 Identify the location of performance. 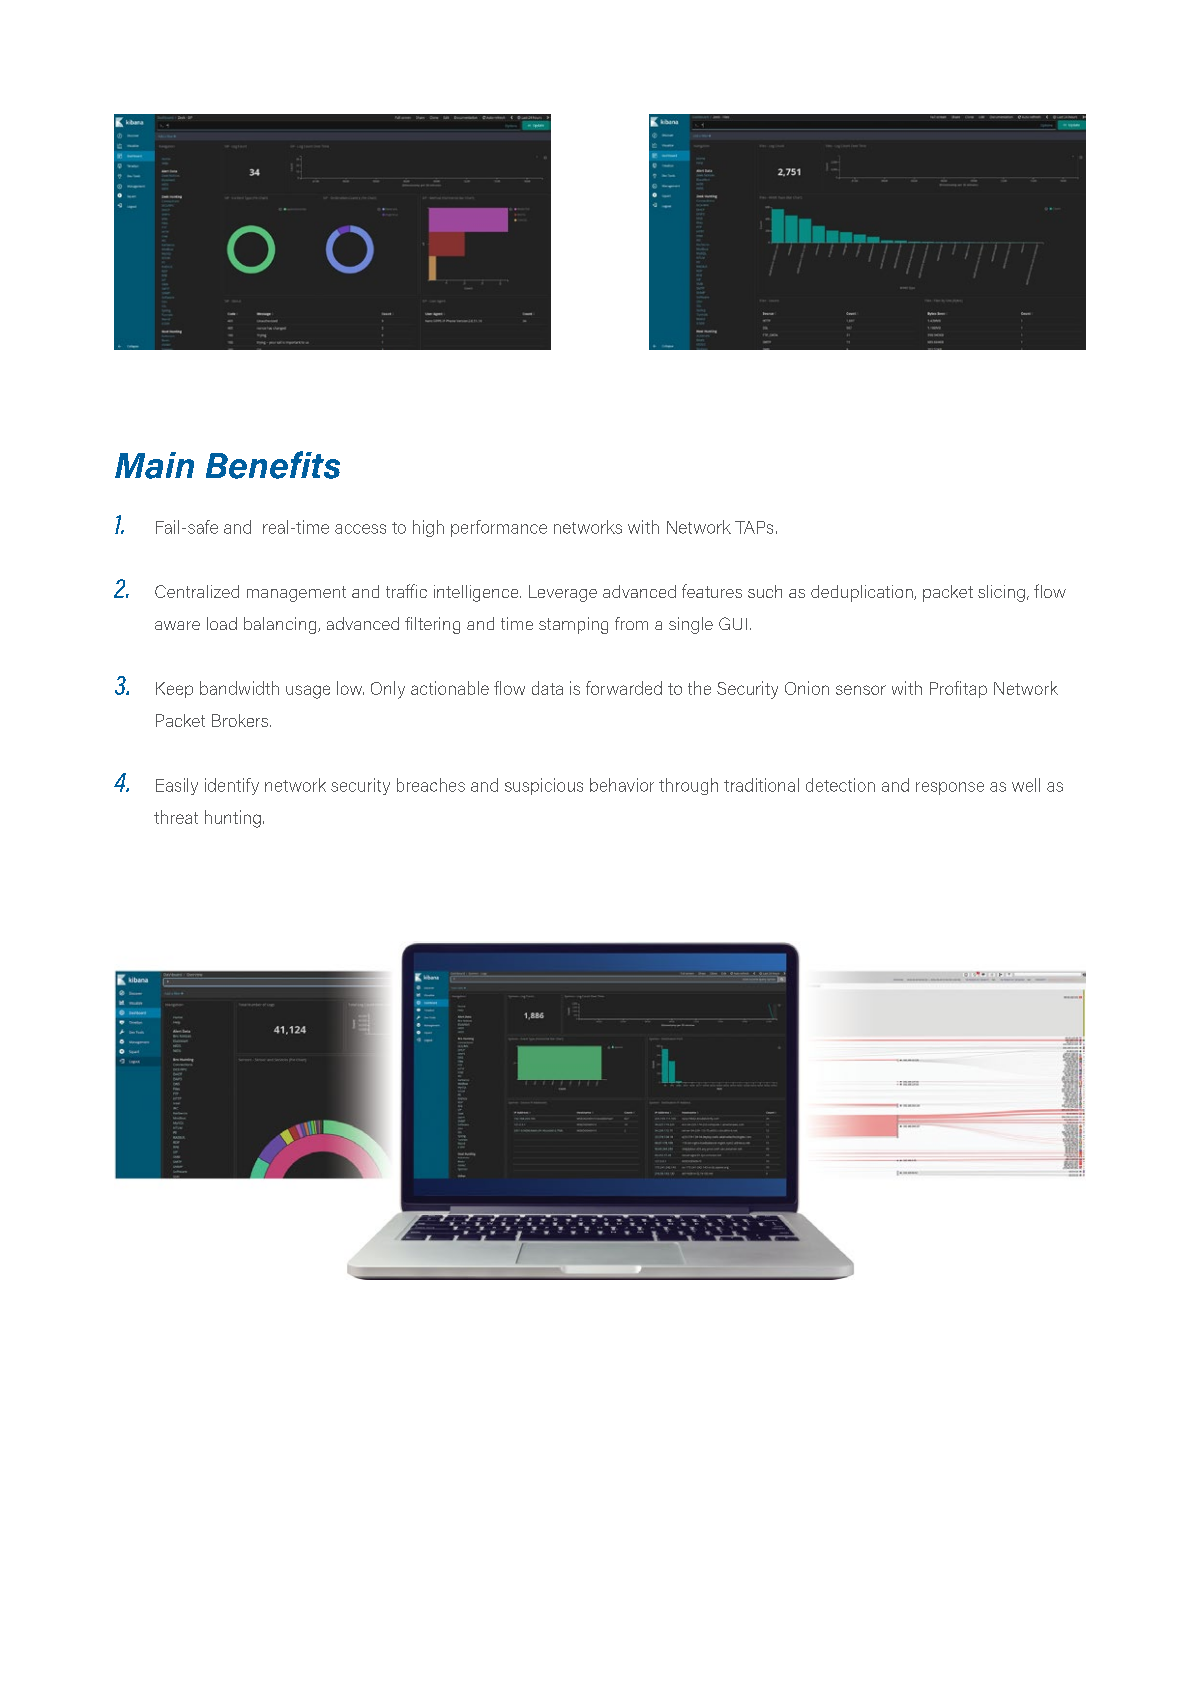
(499, 528).
